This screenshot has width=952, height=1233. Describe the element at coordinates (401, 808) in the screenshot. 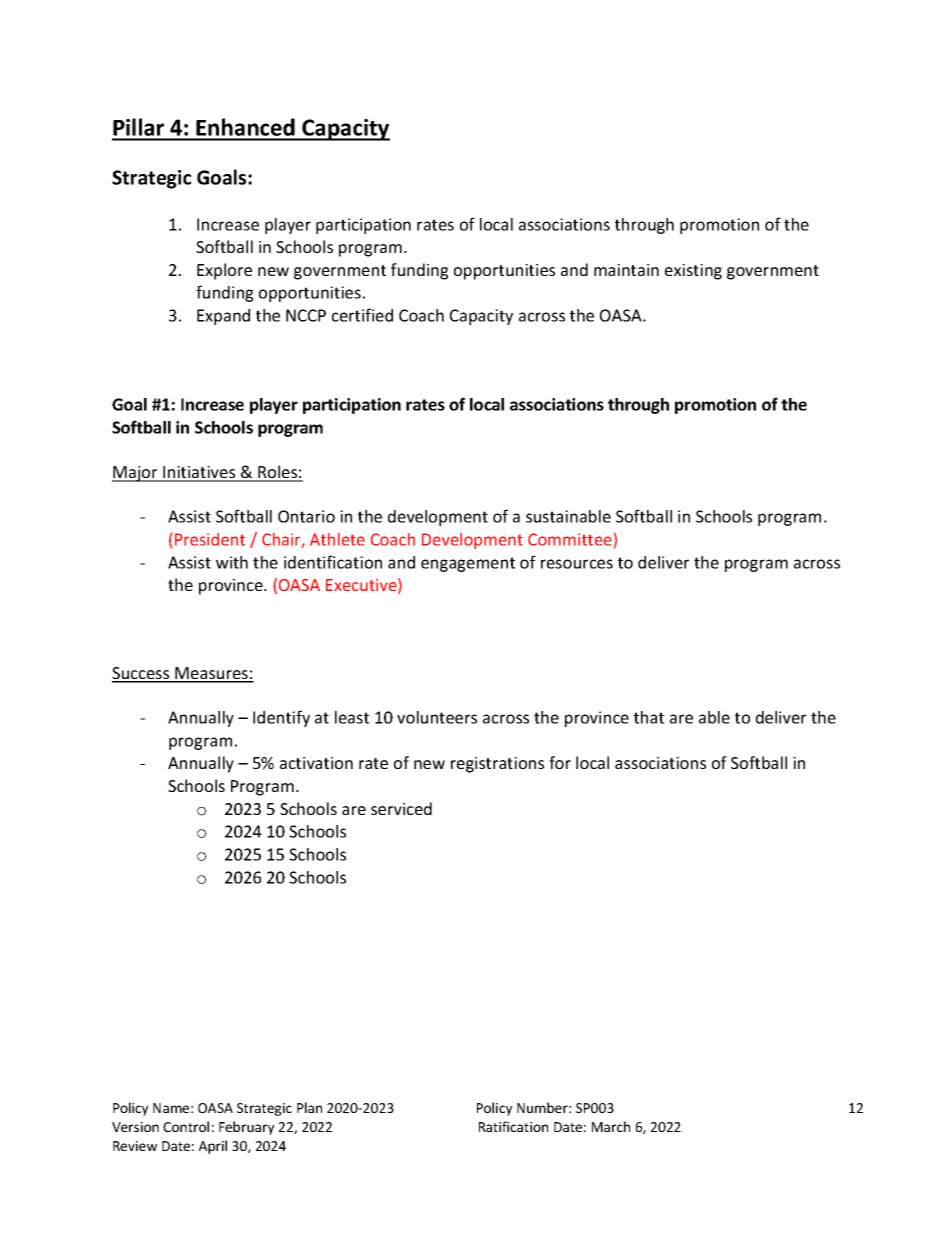

I see `serviced` at that location.
